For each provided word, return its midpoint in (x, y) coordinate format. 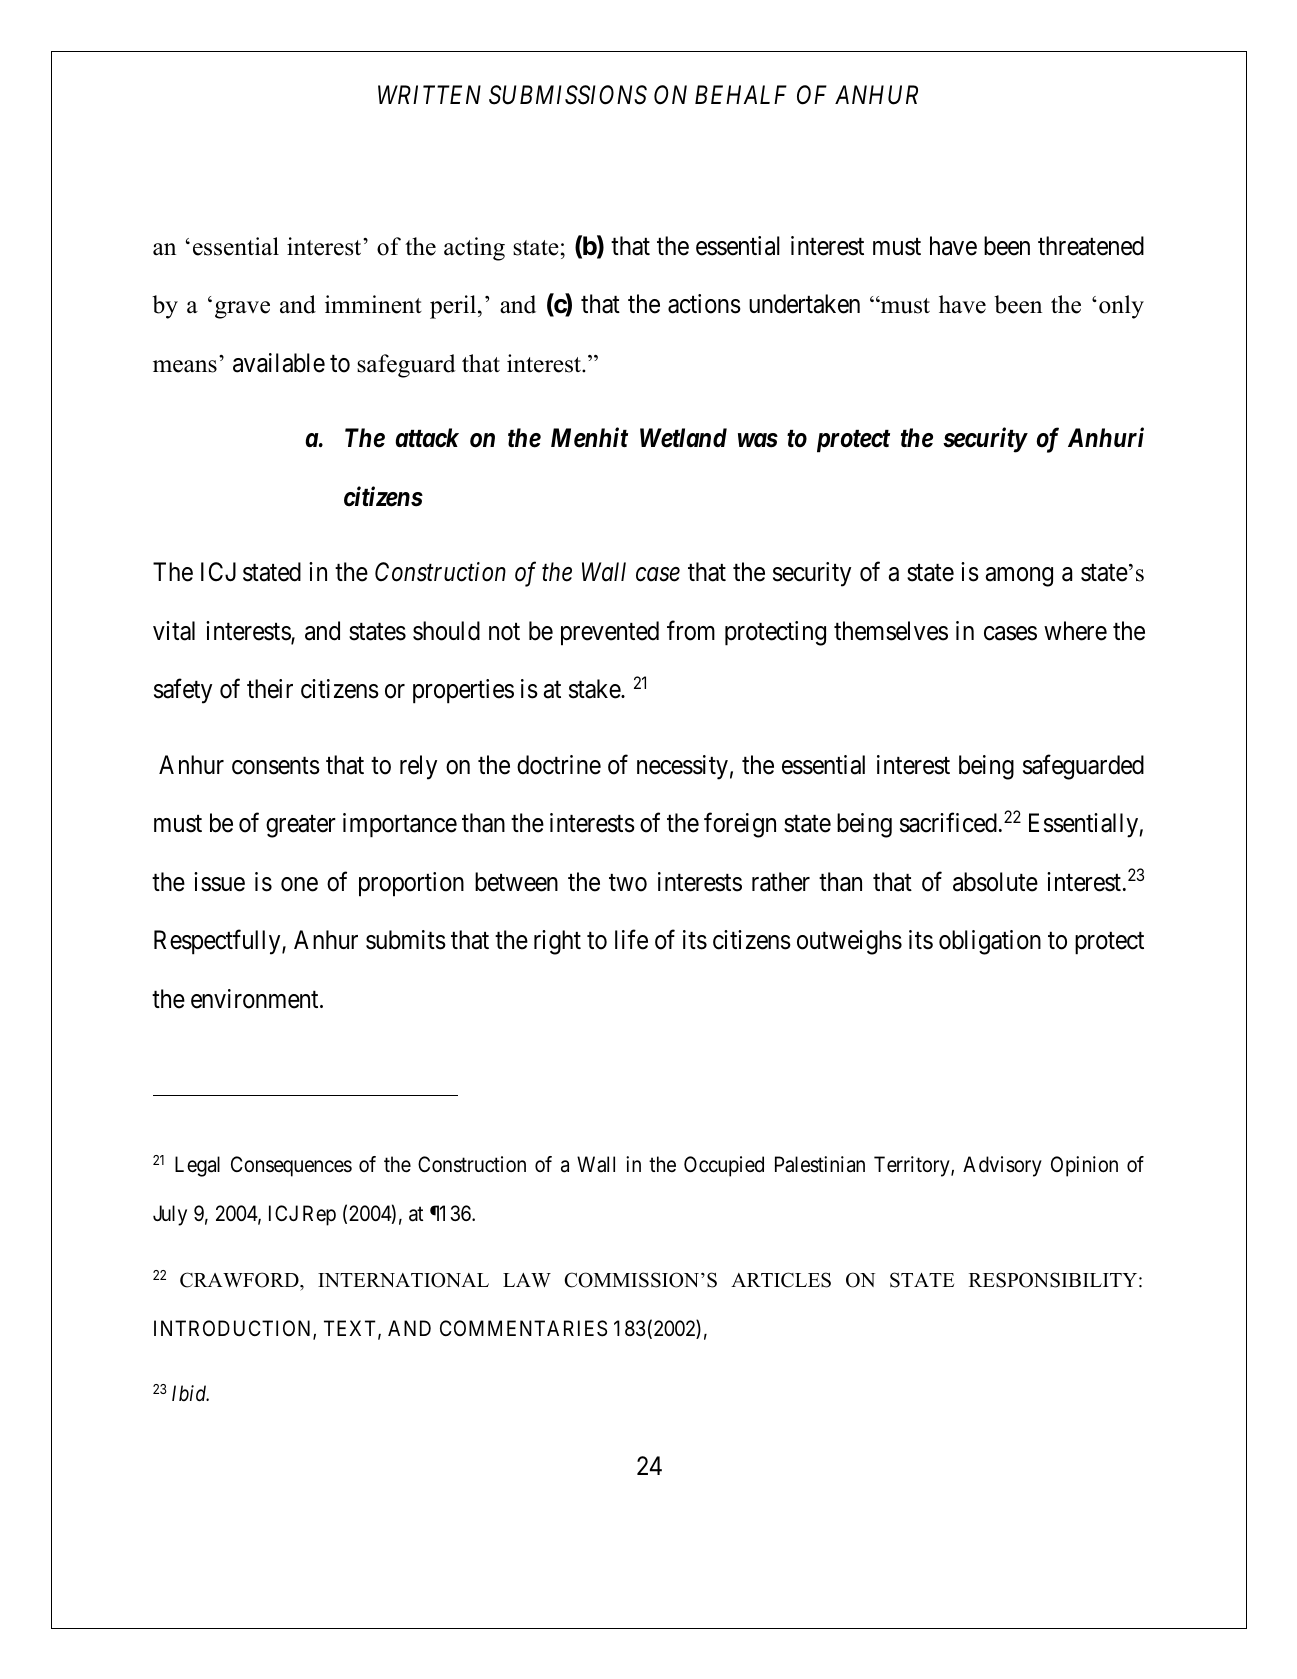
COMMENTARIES (523, 1328)
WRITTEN (429, 94)
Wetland (683, 438)
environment (256, 999)
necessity (682, 767)
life (631, 940)
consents (276, 766)
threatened (1091, 246)
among (1019, 577)
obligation (990, 942)
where (1075, 631)
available (279, 363)
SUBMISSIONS (568, 95)
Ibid (190, 1393)
